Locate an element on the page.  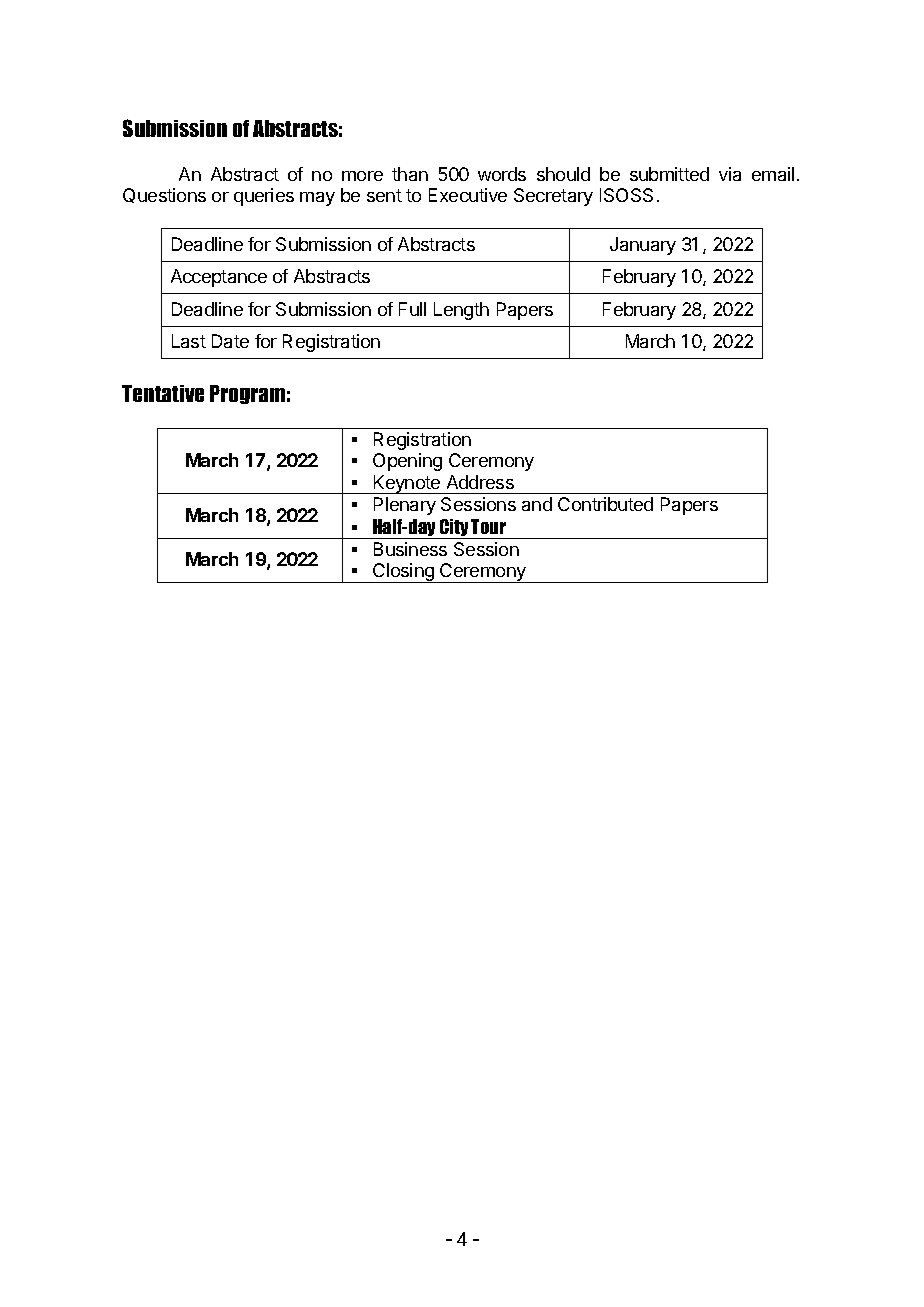
Full is located at coordinates (412, 309).
